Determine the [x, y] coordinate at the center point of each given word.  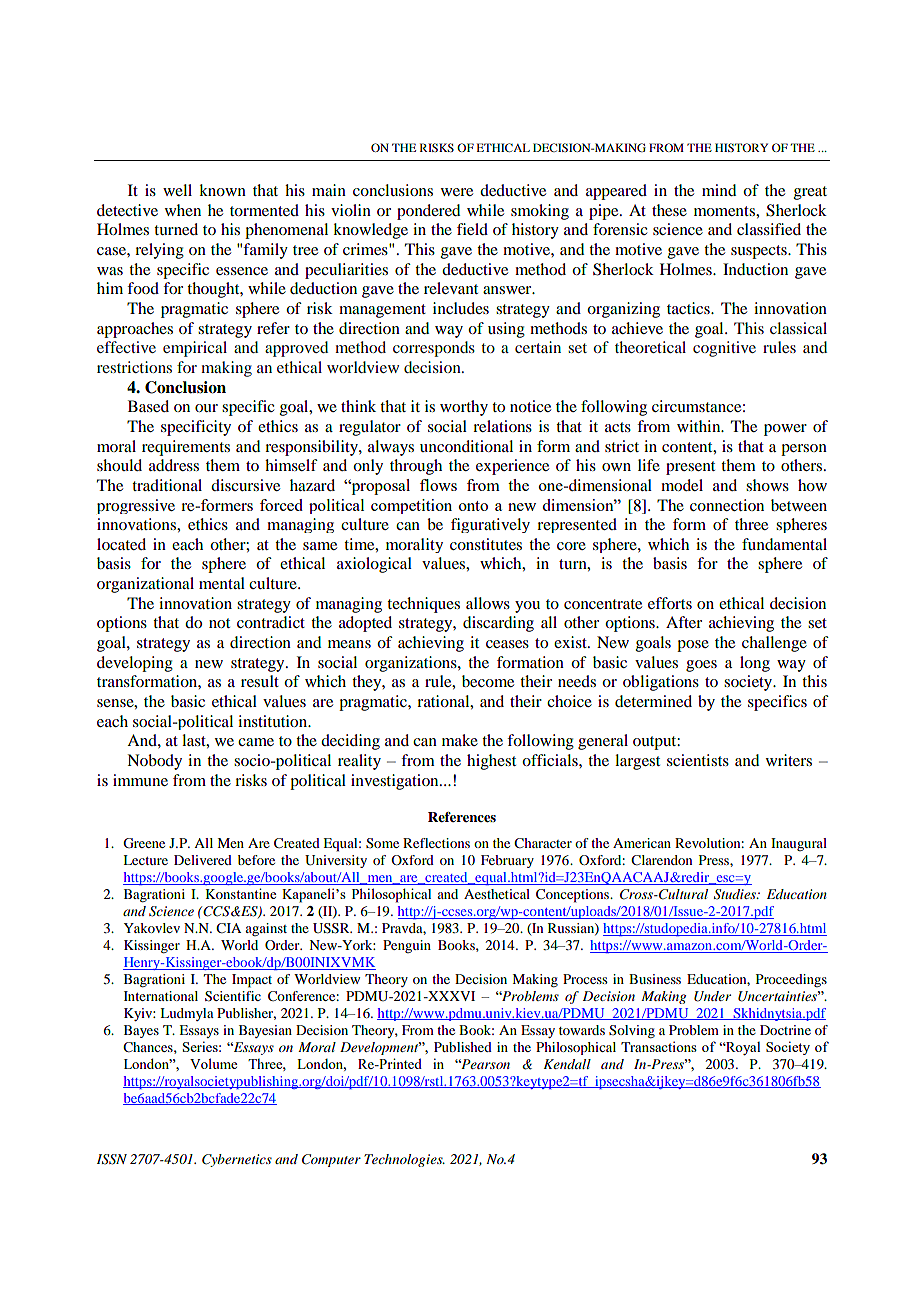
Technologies [404, 1160]
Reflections [436, 843]
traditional [167, 485]
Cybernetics [237, 1160]
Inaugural [799, 844]
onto [473, 506]
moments [725, 211]
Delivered [203, 860]
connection [727, 505]
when [183, 210]
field [472, 229]
